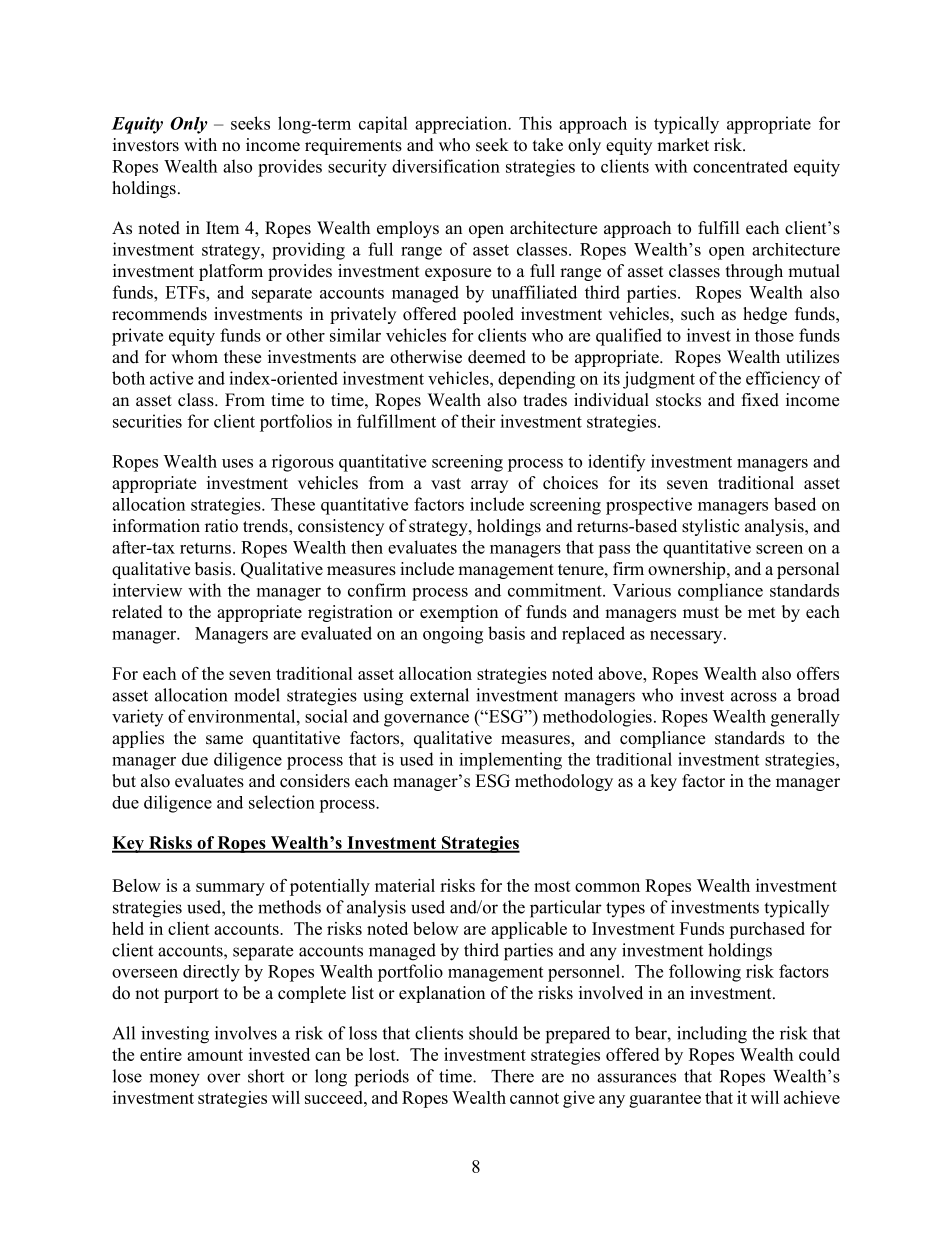 This screenshot has width=952, height=1233. Describe the element at coordinates (701, 613) in the screenshot. I see `must` at that location.
